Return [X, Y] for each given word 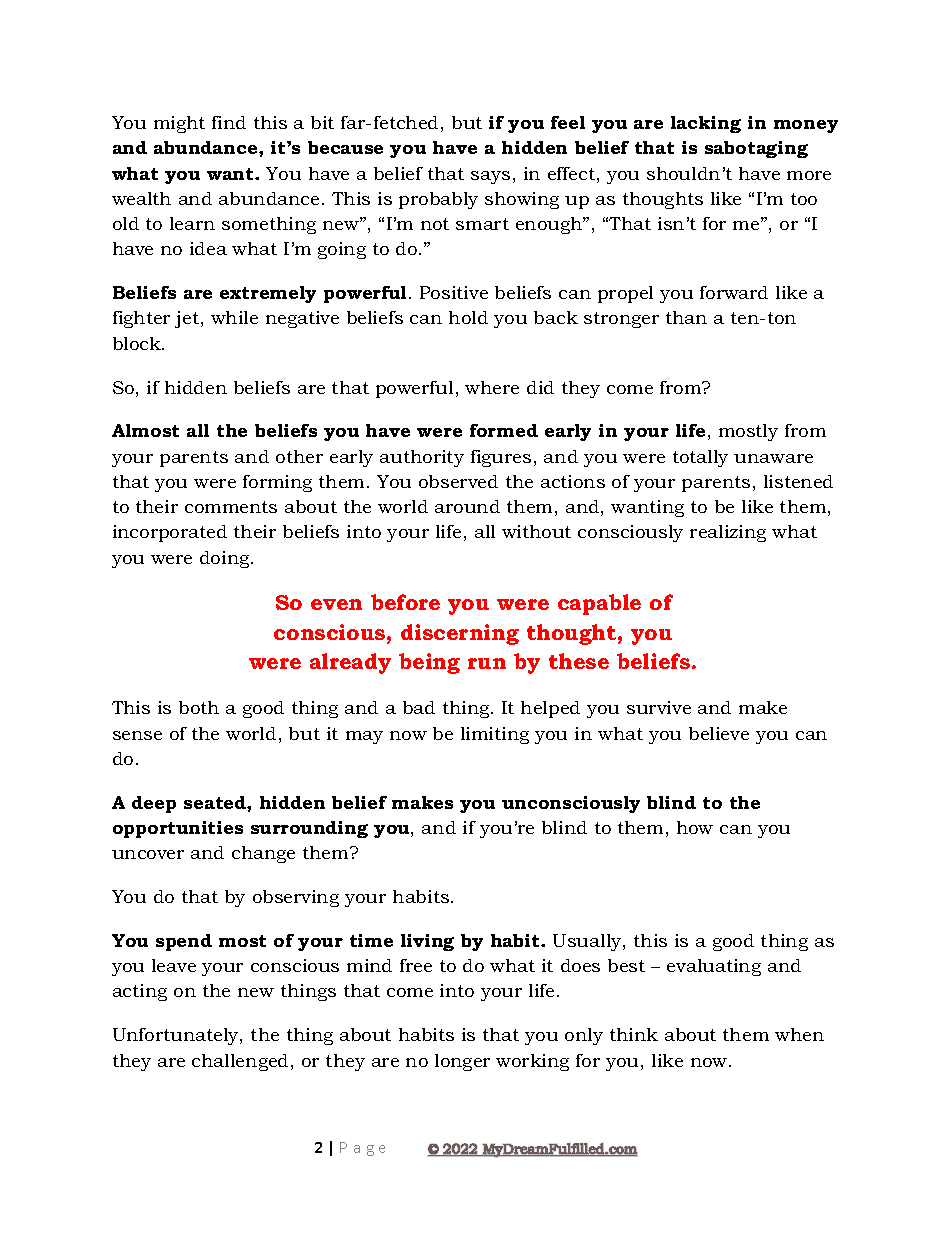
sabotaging [756, 149]
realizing [728, 533]
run [487, 663]
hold [468, 317]
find [229, 122]
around [467, 506]
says [490, 177]
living [427, 942]
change [263, 854]
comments [231, 507]
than [686, 317]
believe [719, 733]
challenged [240, 1062]
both [199, 707]
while [234, 317]
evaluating [714, 967]
